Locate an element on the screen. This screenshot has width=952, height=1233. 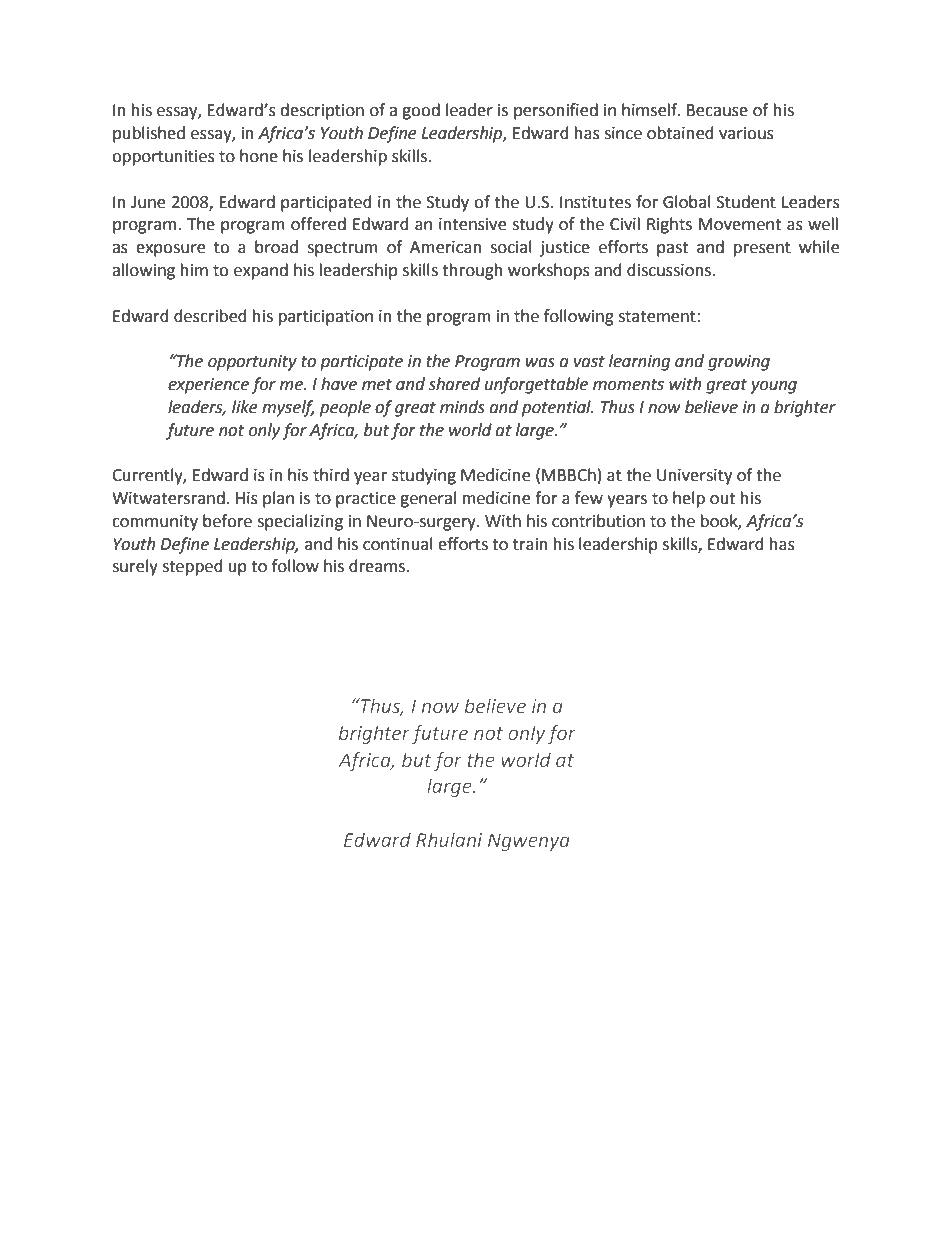
described is located at coordinates (210, 316).
